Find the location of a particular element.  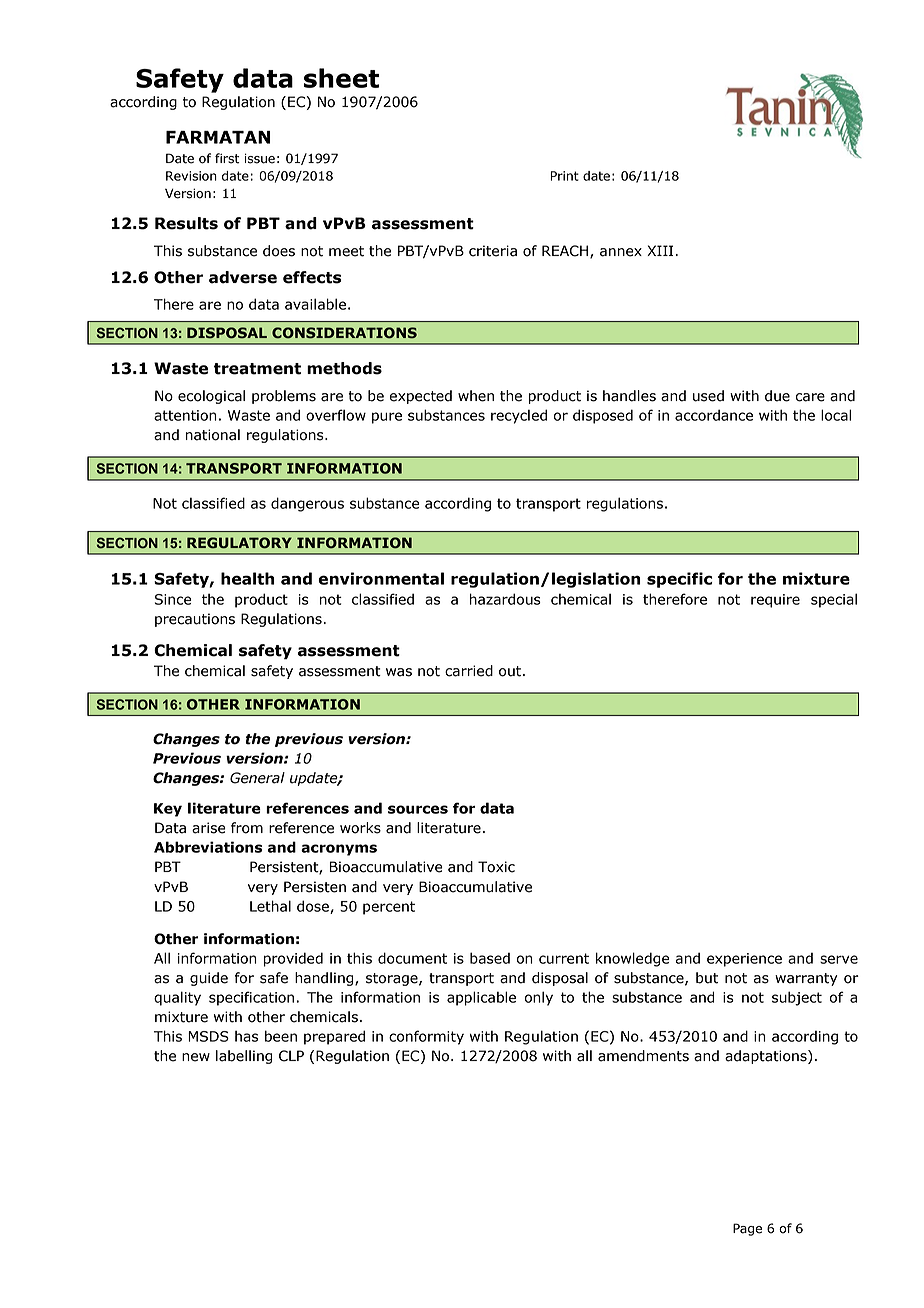

General is located at coordinates (257, 778).
